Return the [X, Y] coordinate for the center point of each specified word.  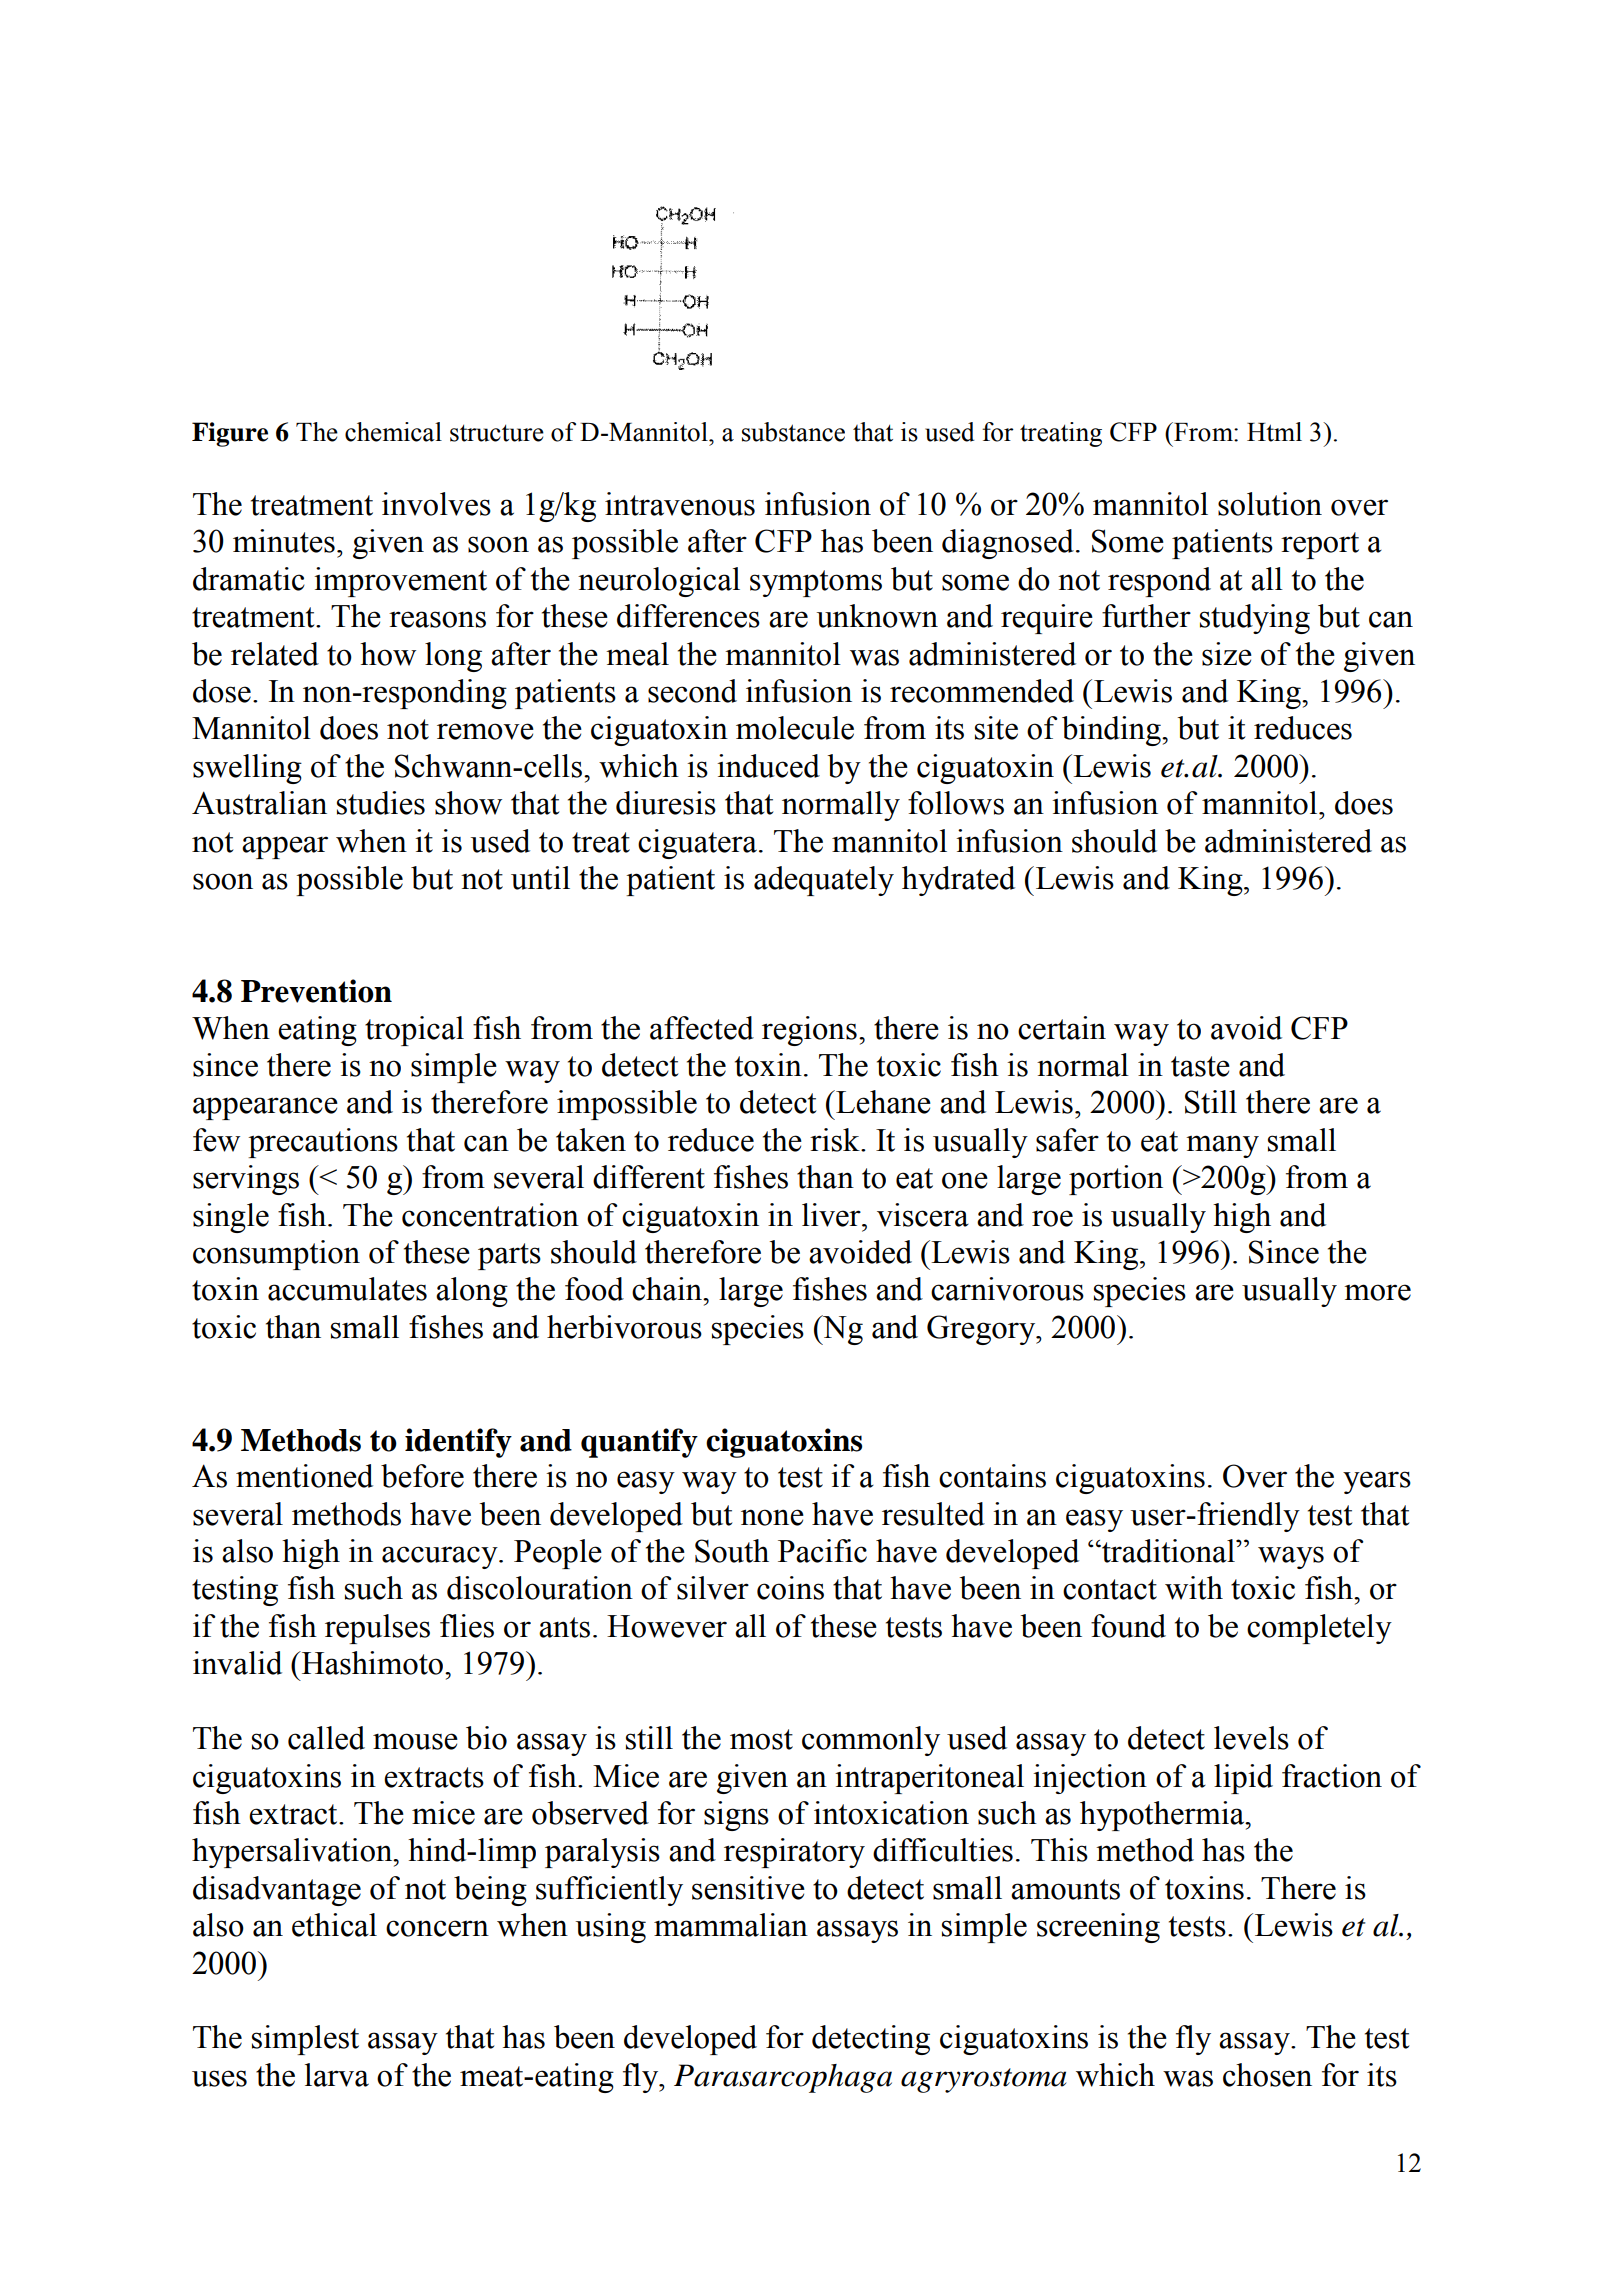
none [772, 1517]
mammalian [731, 1925]
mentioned [304, 1476]
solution [1270, 504]
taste [1200, 1066]
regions [809, 1031]
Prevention [316, 991]
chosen [1267, 2075]
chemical [393, 432]
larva [337, 2075]
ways [1291, 1557]
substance [793, 432]
